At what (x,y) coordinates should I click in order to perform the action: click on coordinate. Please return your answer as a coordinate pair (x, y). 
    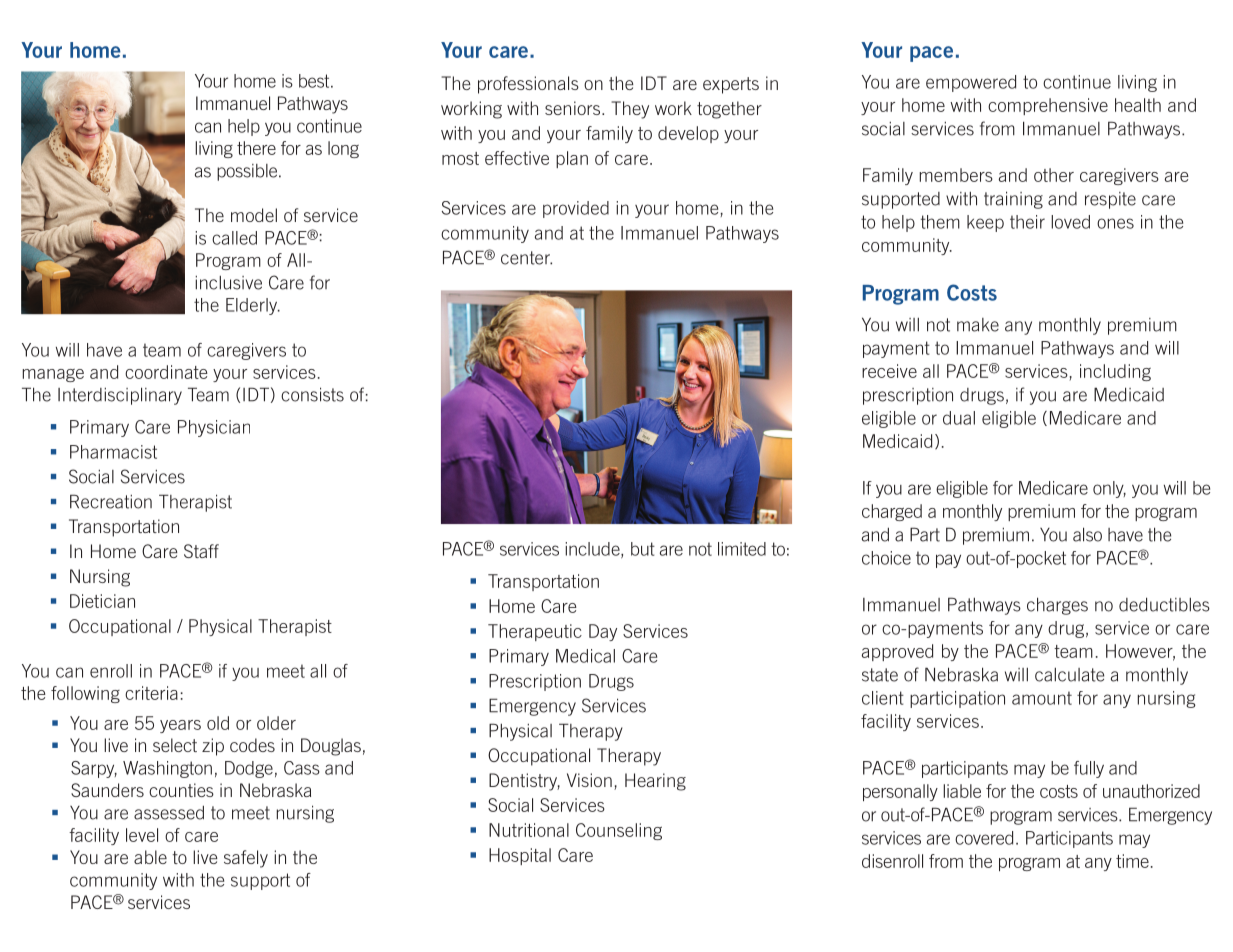
    Looking at the image, I should click on (166, 372).
